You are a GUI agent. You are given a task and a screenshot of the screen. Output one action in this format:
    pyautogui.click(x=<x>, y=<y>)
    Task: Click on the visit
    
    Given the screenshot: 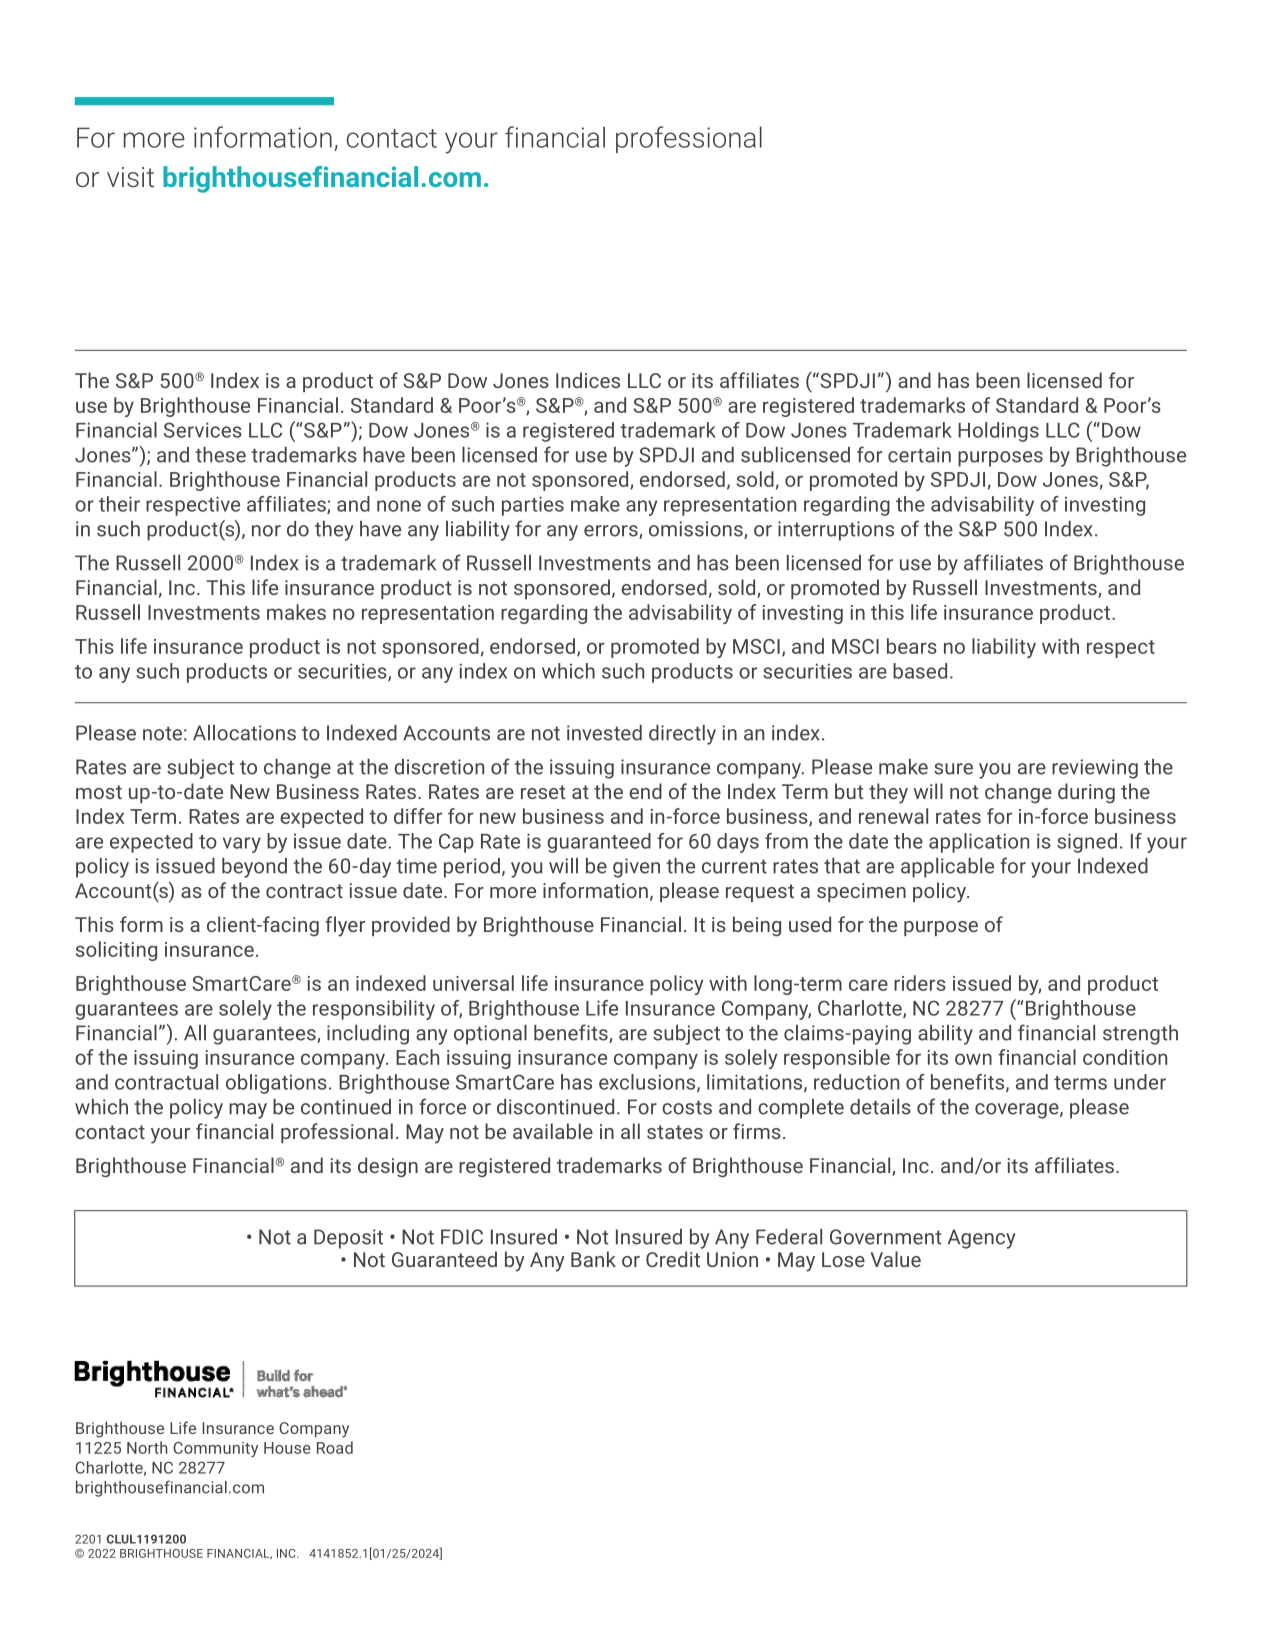 What is the action you would take?
    pyautogui.click(x=130, y=177)
